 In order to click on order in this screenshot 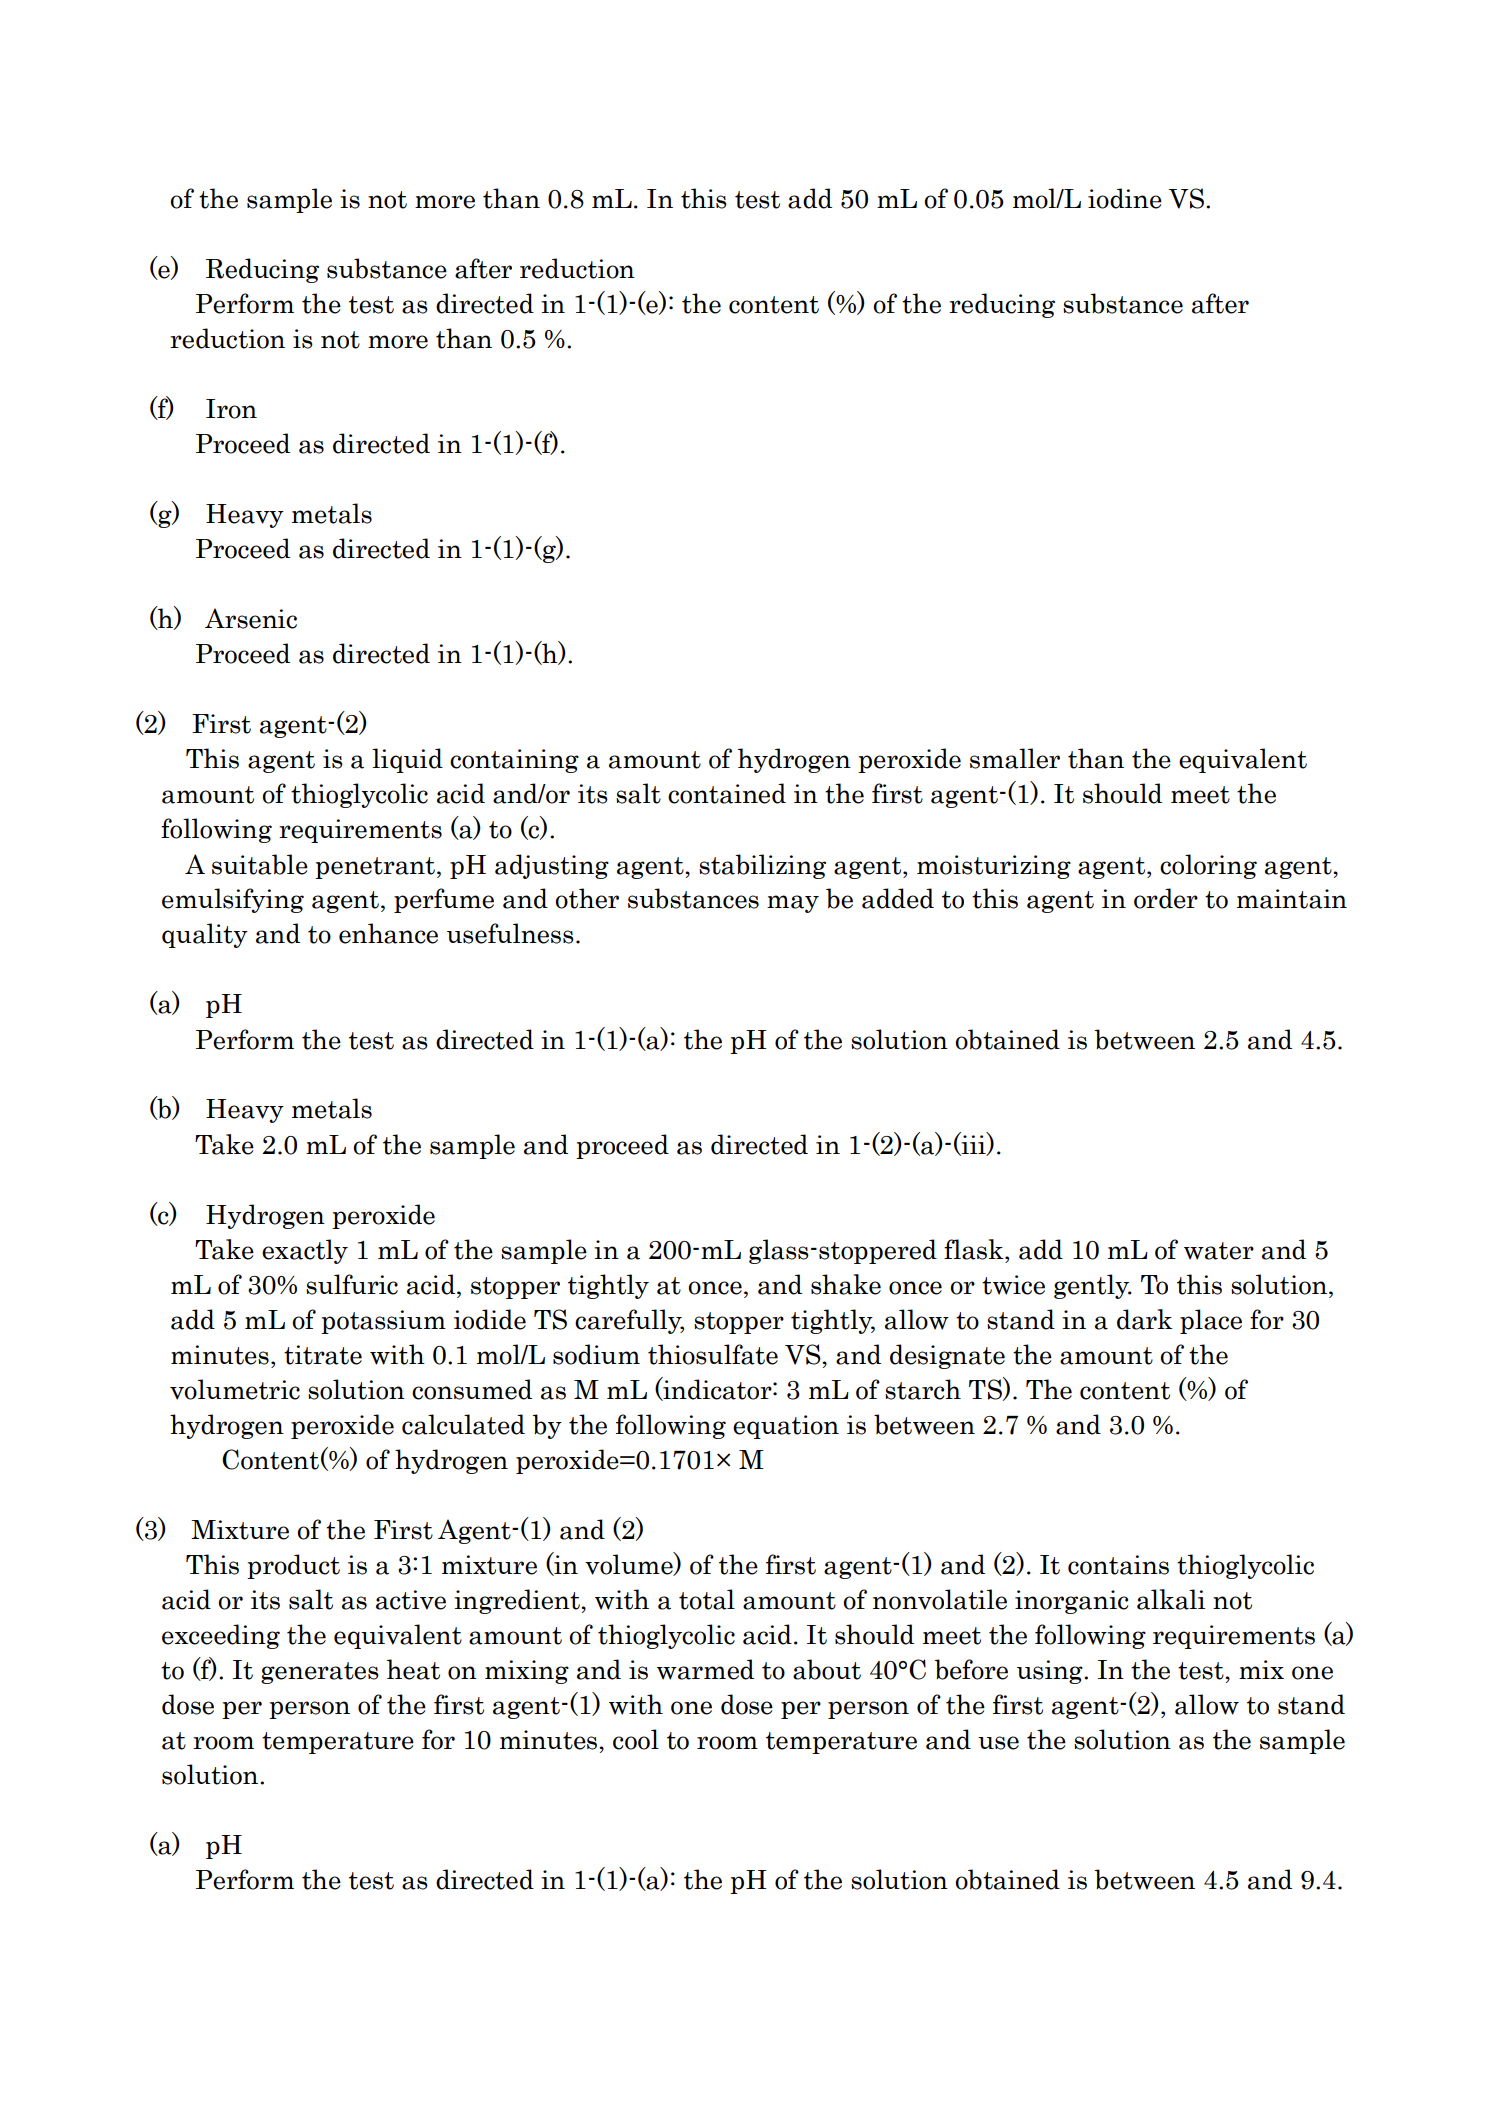, I will do `click(1166, 898)`.
